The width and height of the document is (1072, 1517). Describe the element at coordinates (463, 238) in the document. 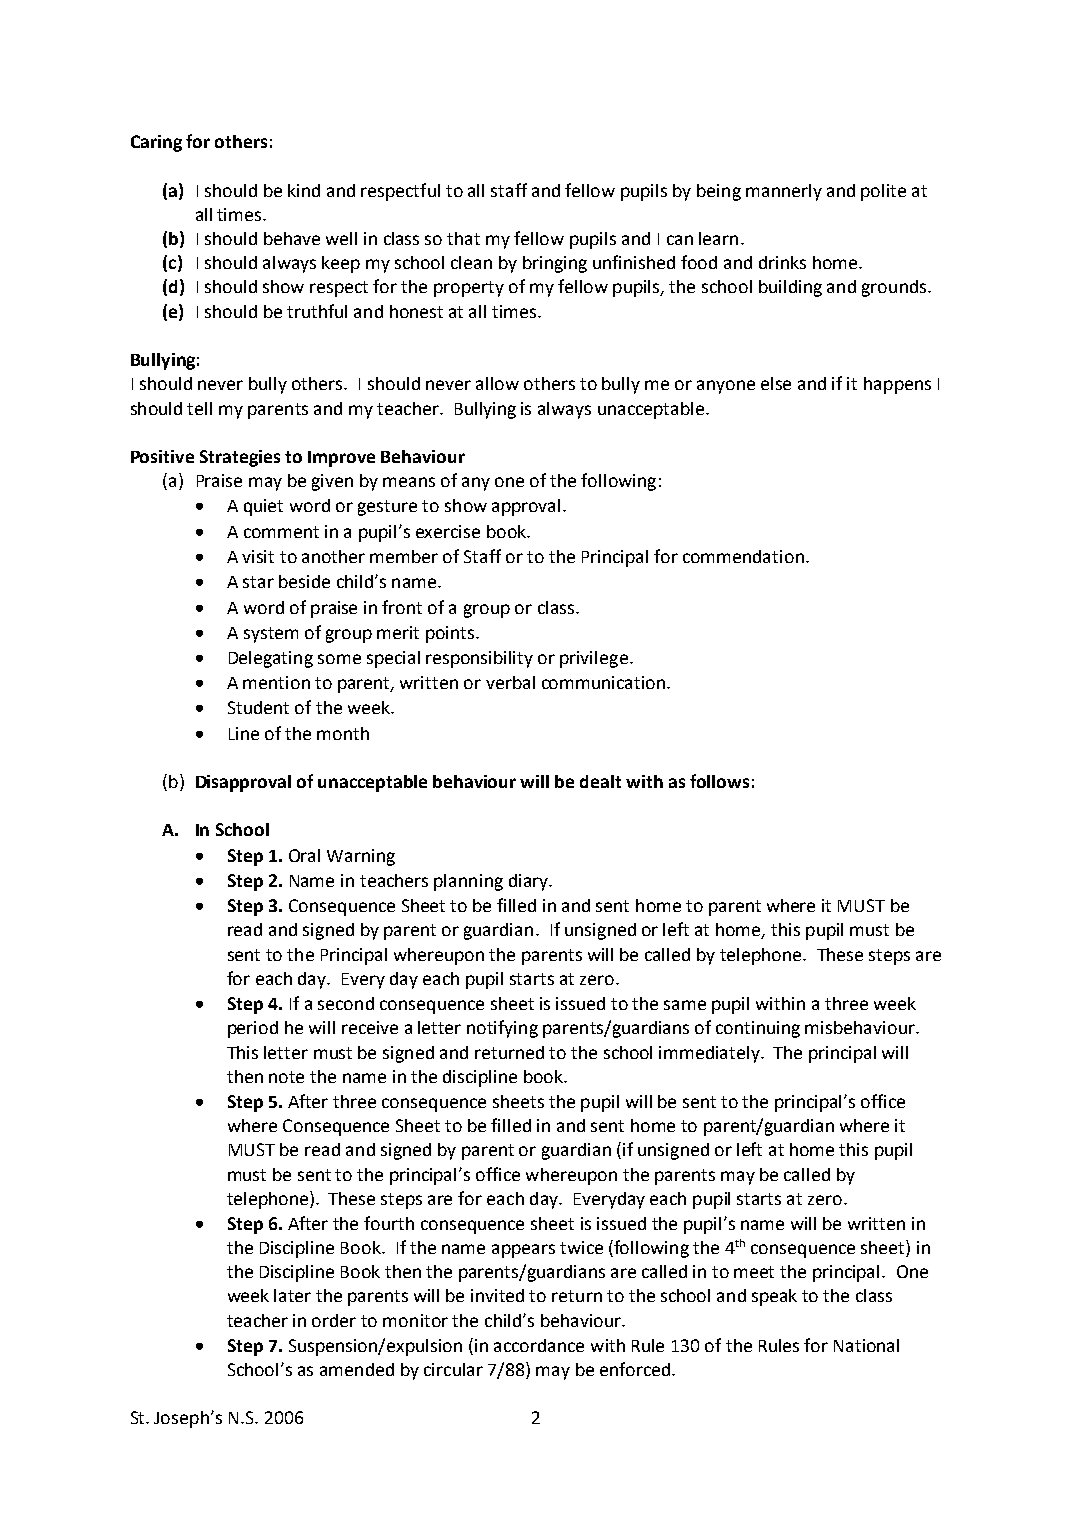

I see `that` at that location.
